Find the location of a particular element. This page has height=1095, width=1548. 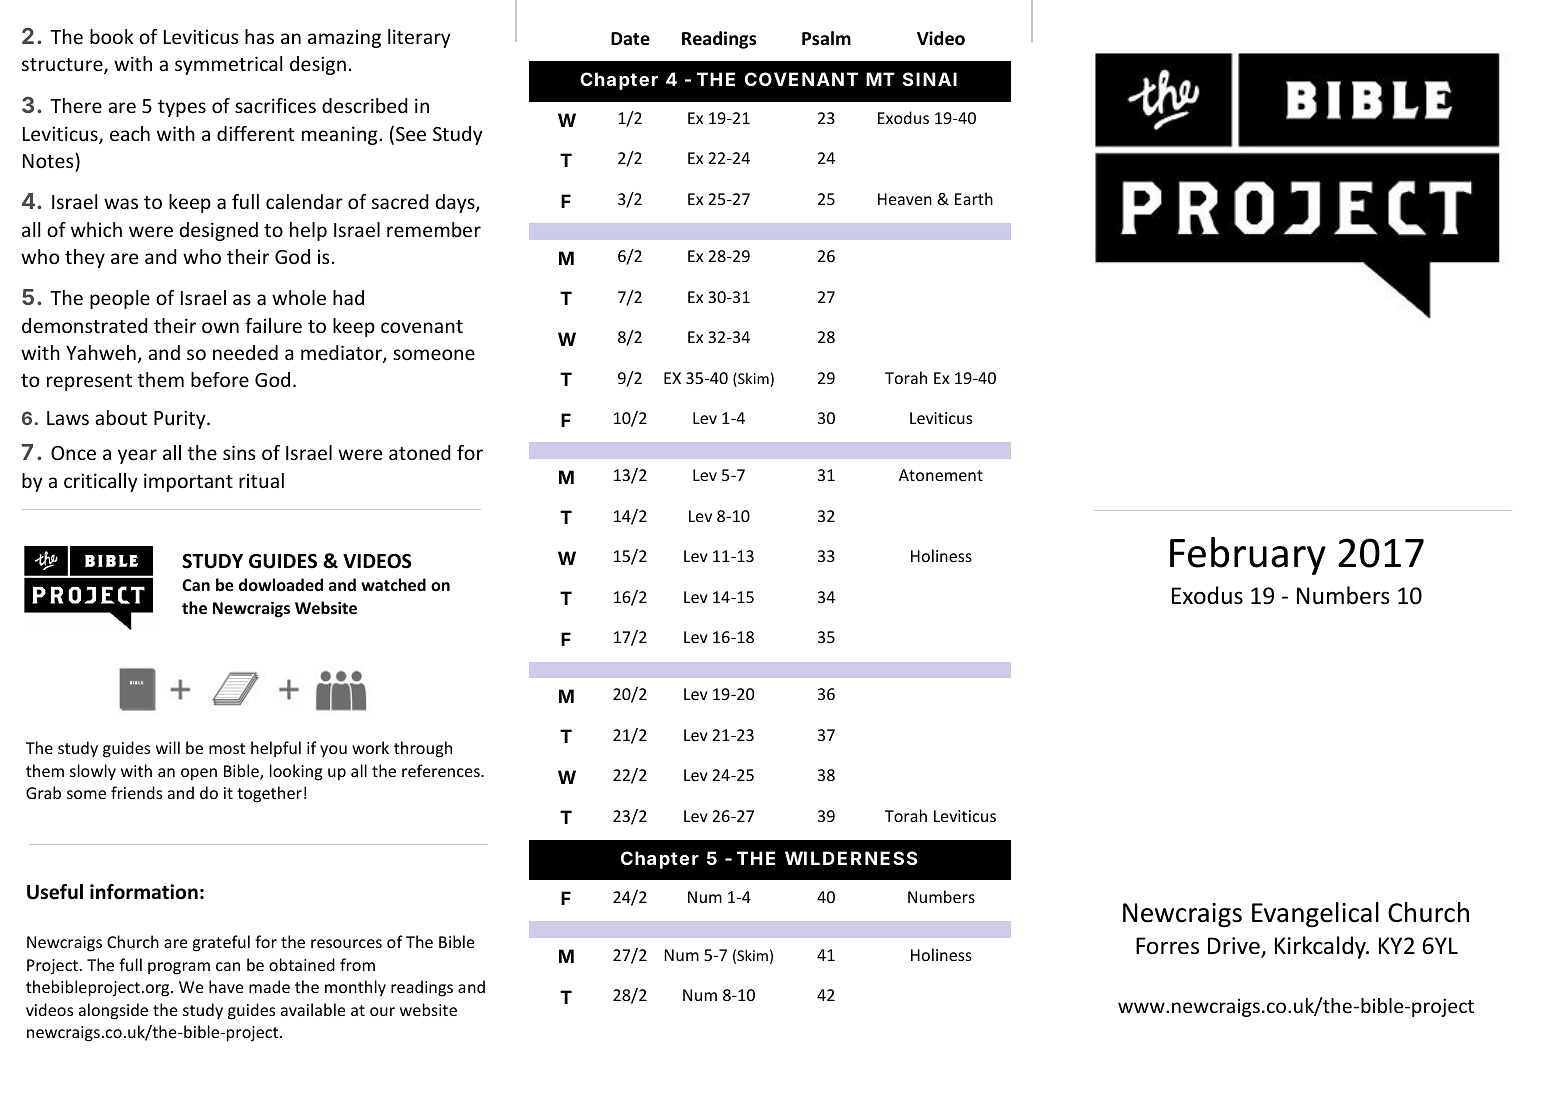

before is located at coordinates (220, 379).
